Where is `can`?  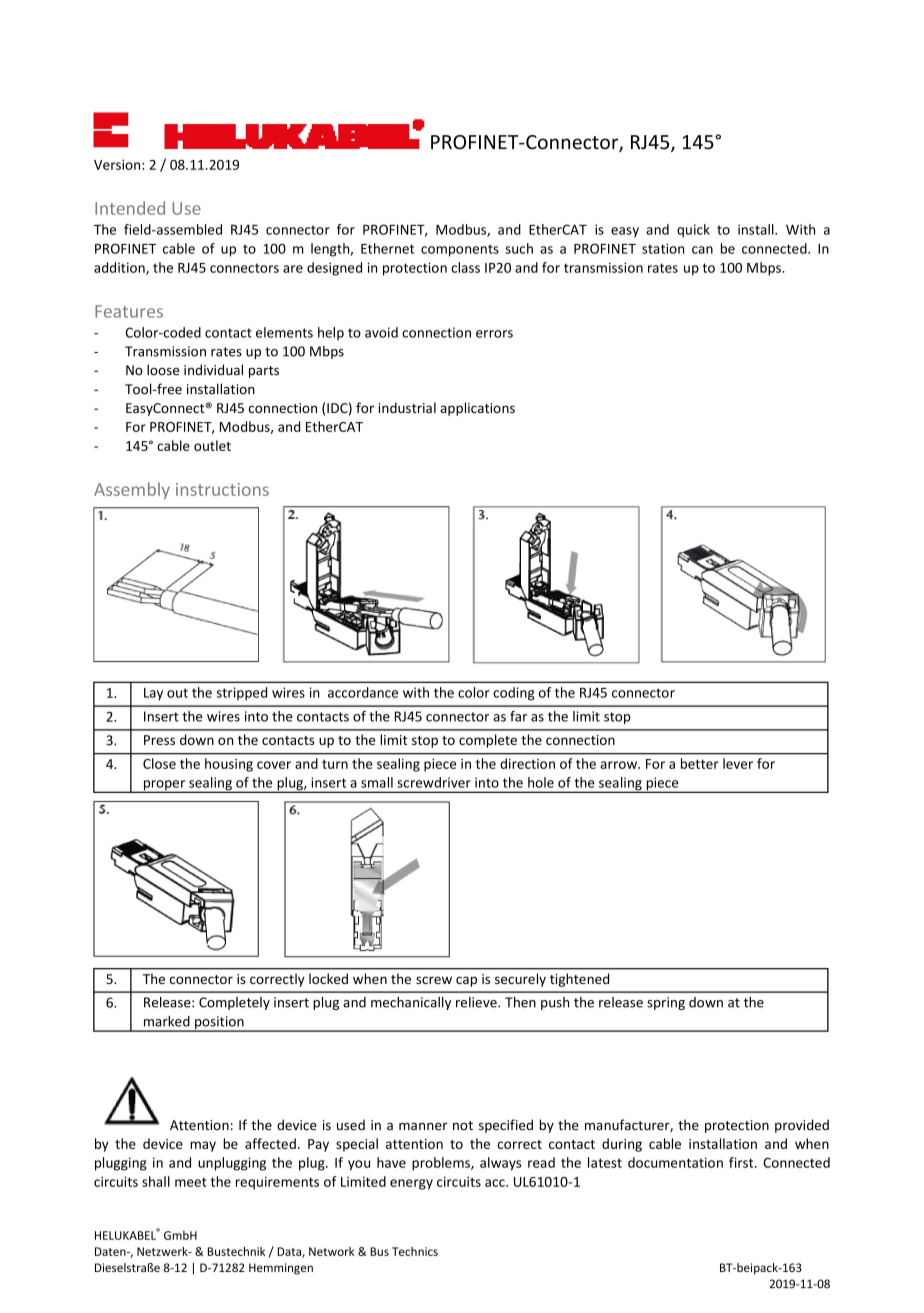
can is located at coordinates (702, 250).
